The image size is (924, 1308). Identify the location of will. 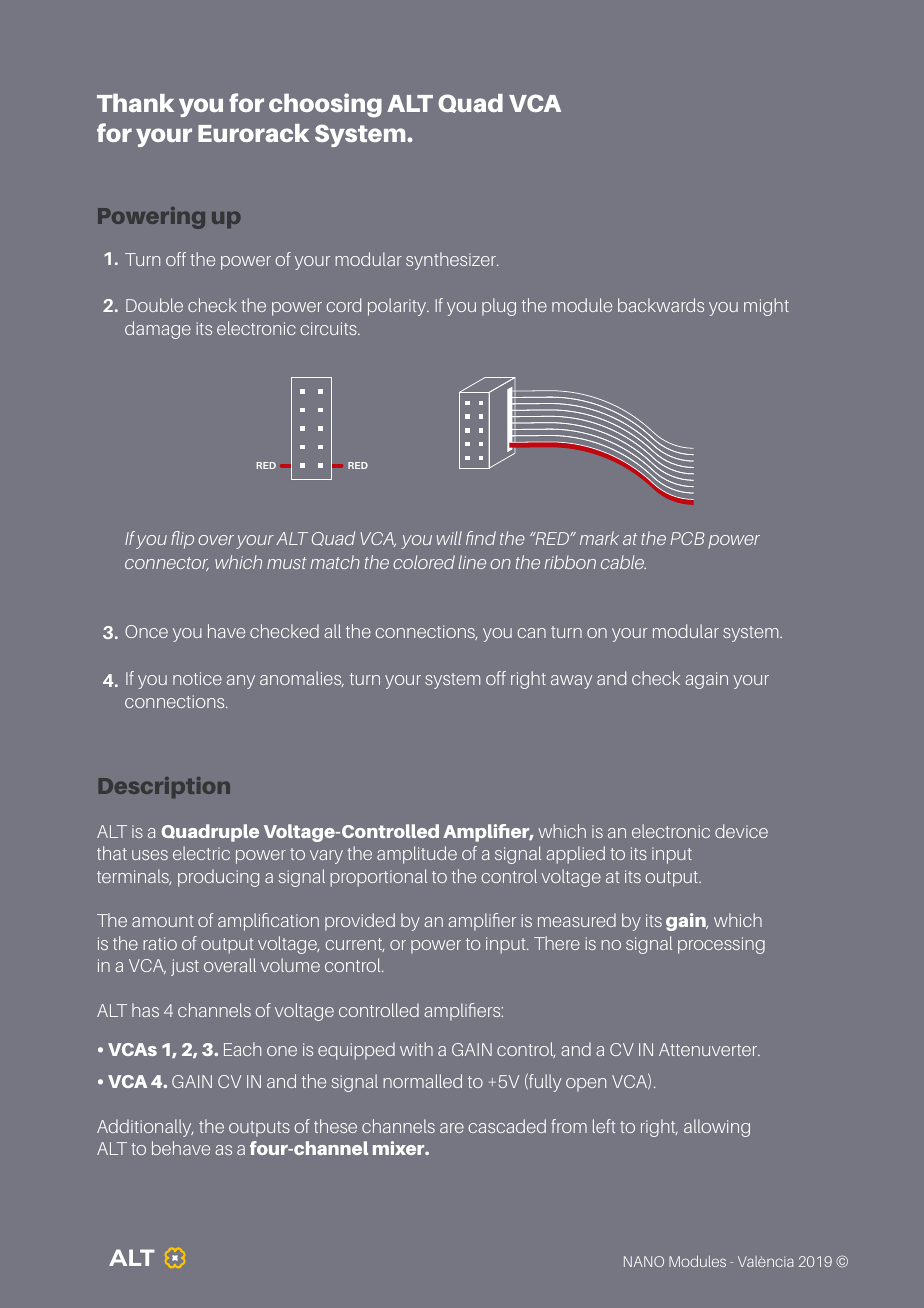
(449, 538).
